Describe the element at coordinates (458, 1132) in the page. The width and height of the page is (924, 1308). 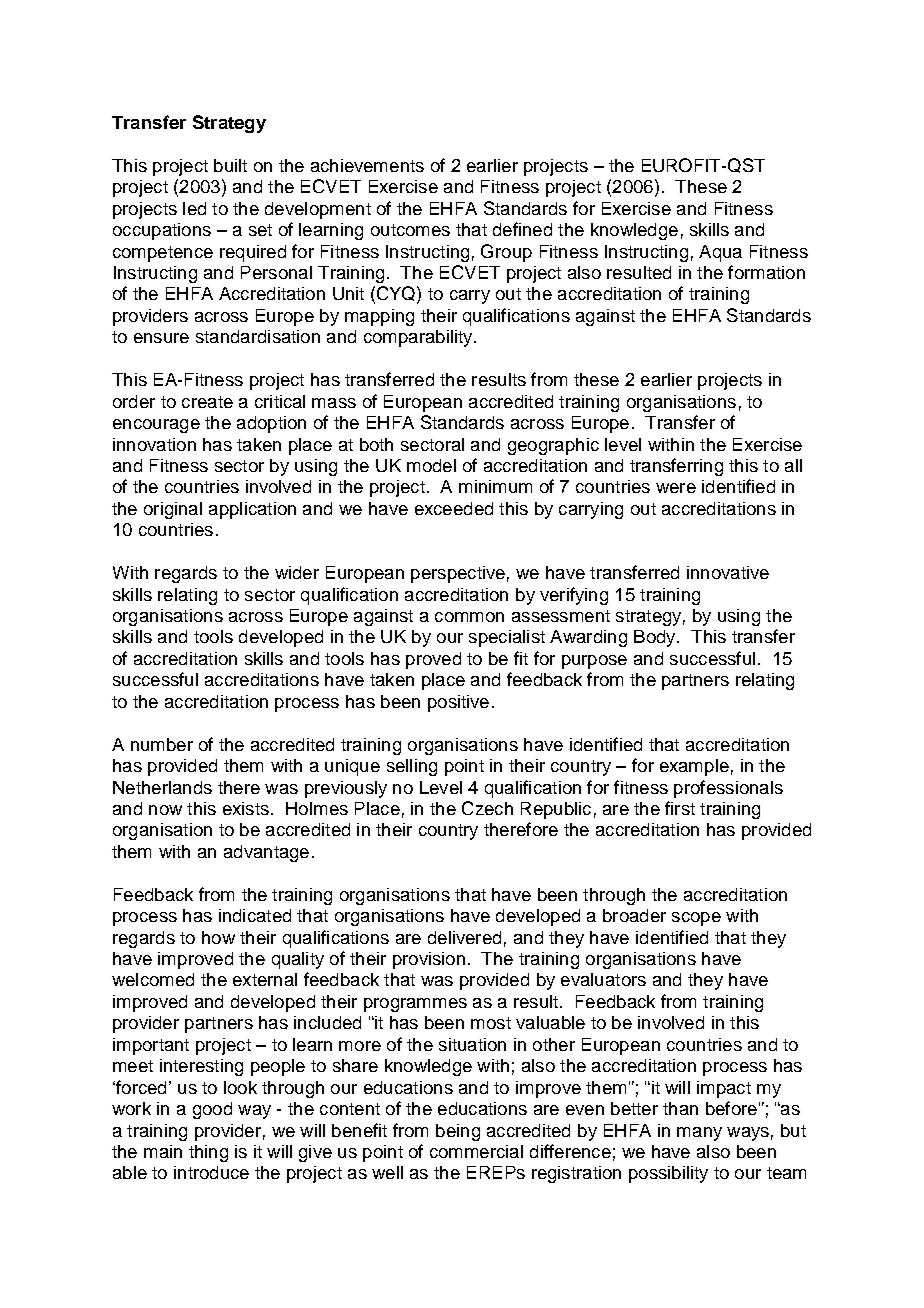
I see `being` at that location.
